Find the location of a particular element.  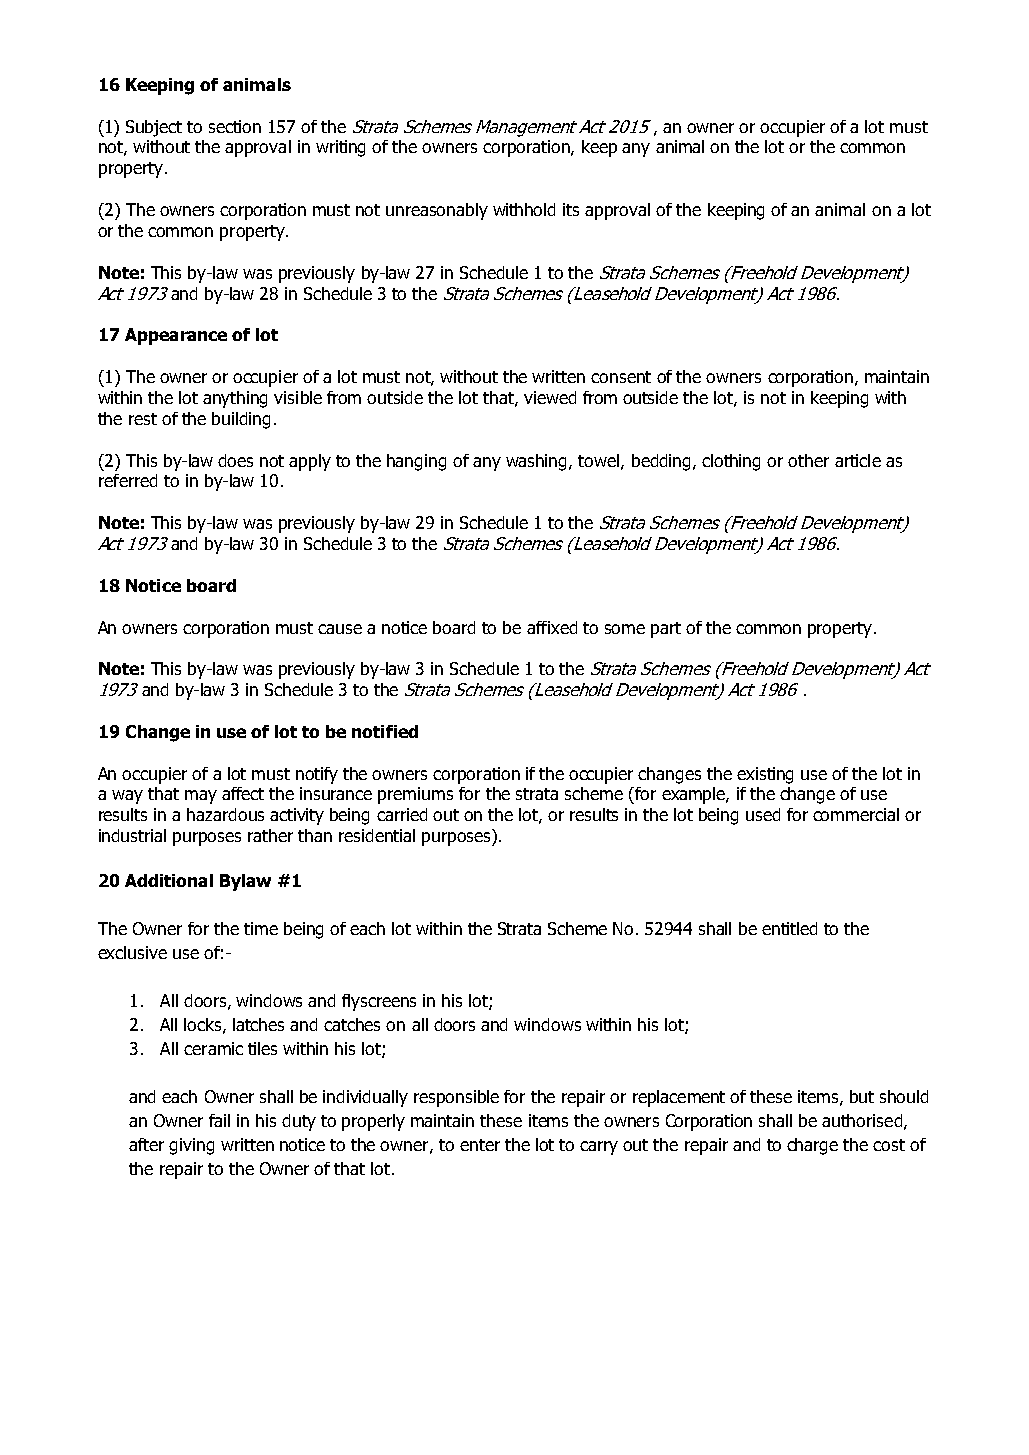

fail is located at coordinates (219, 1120).
